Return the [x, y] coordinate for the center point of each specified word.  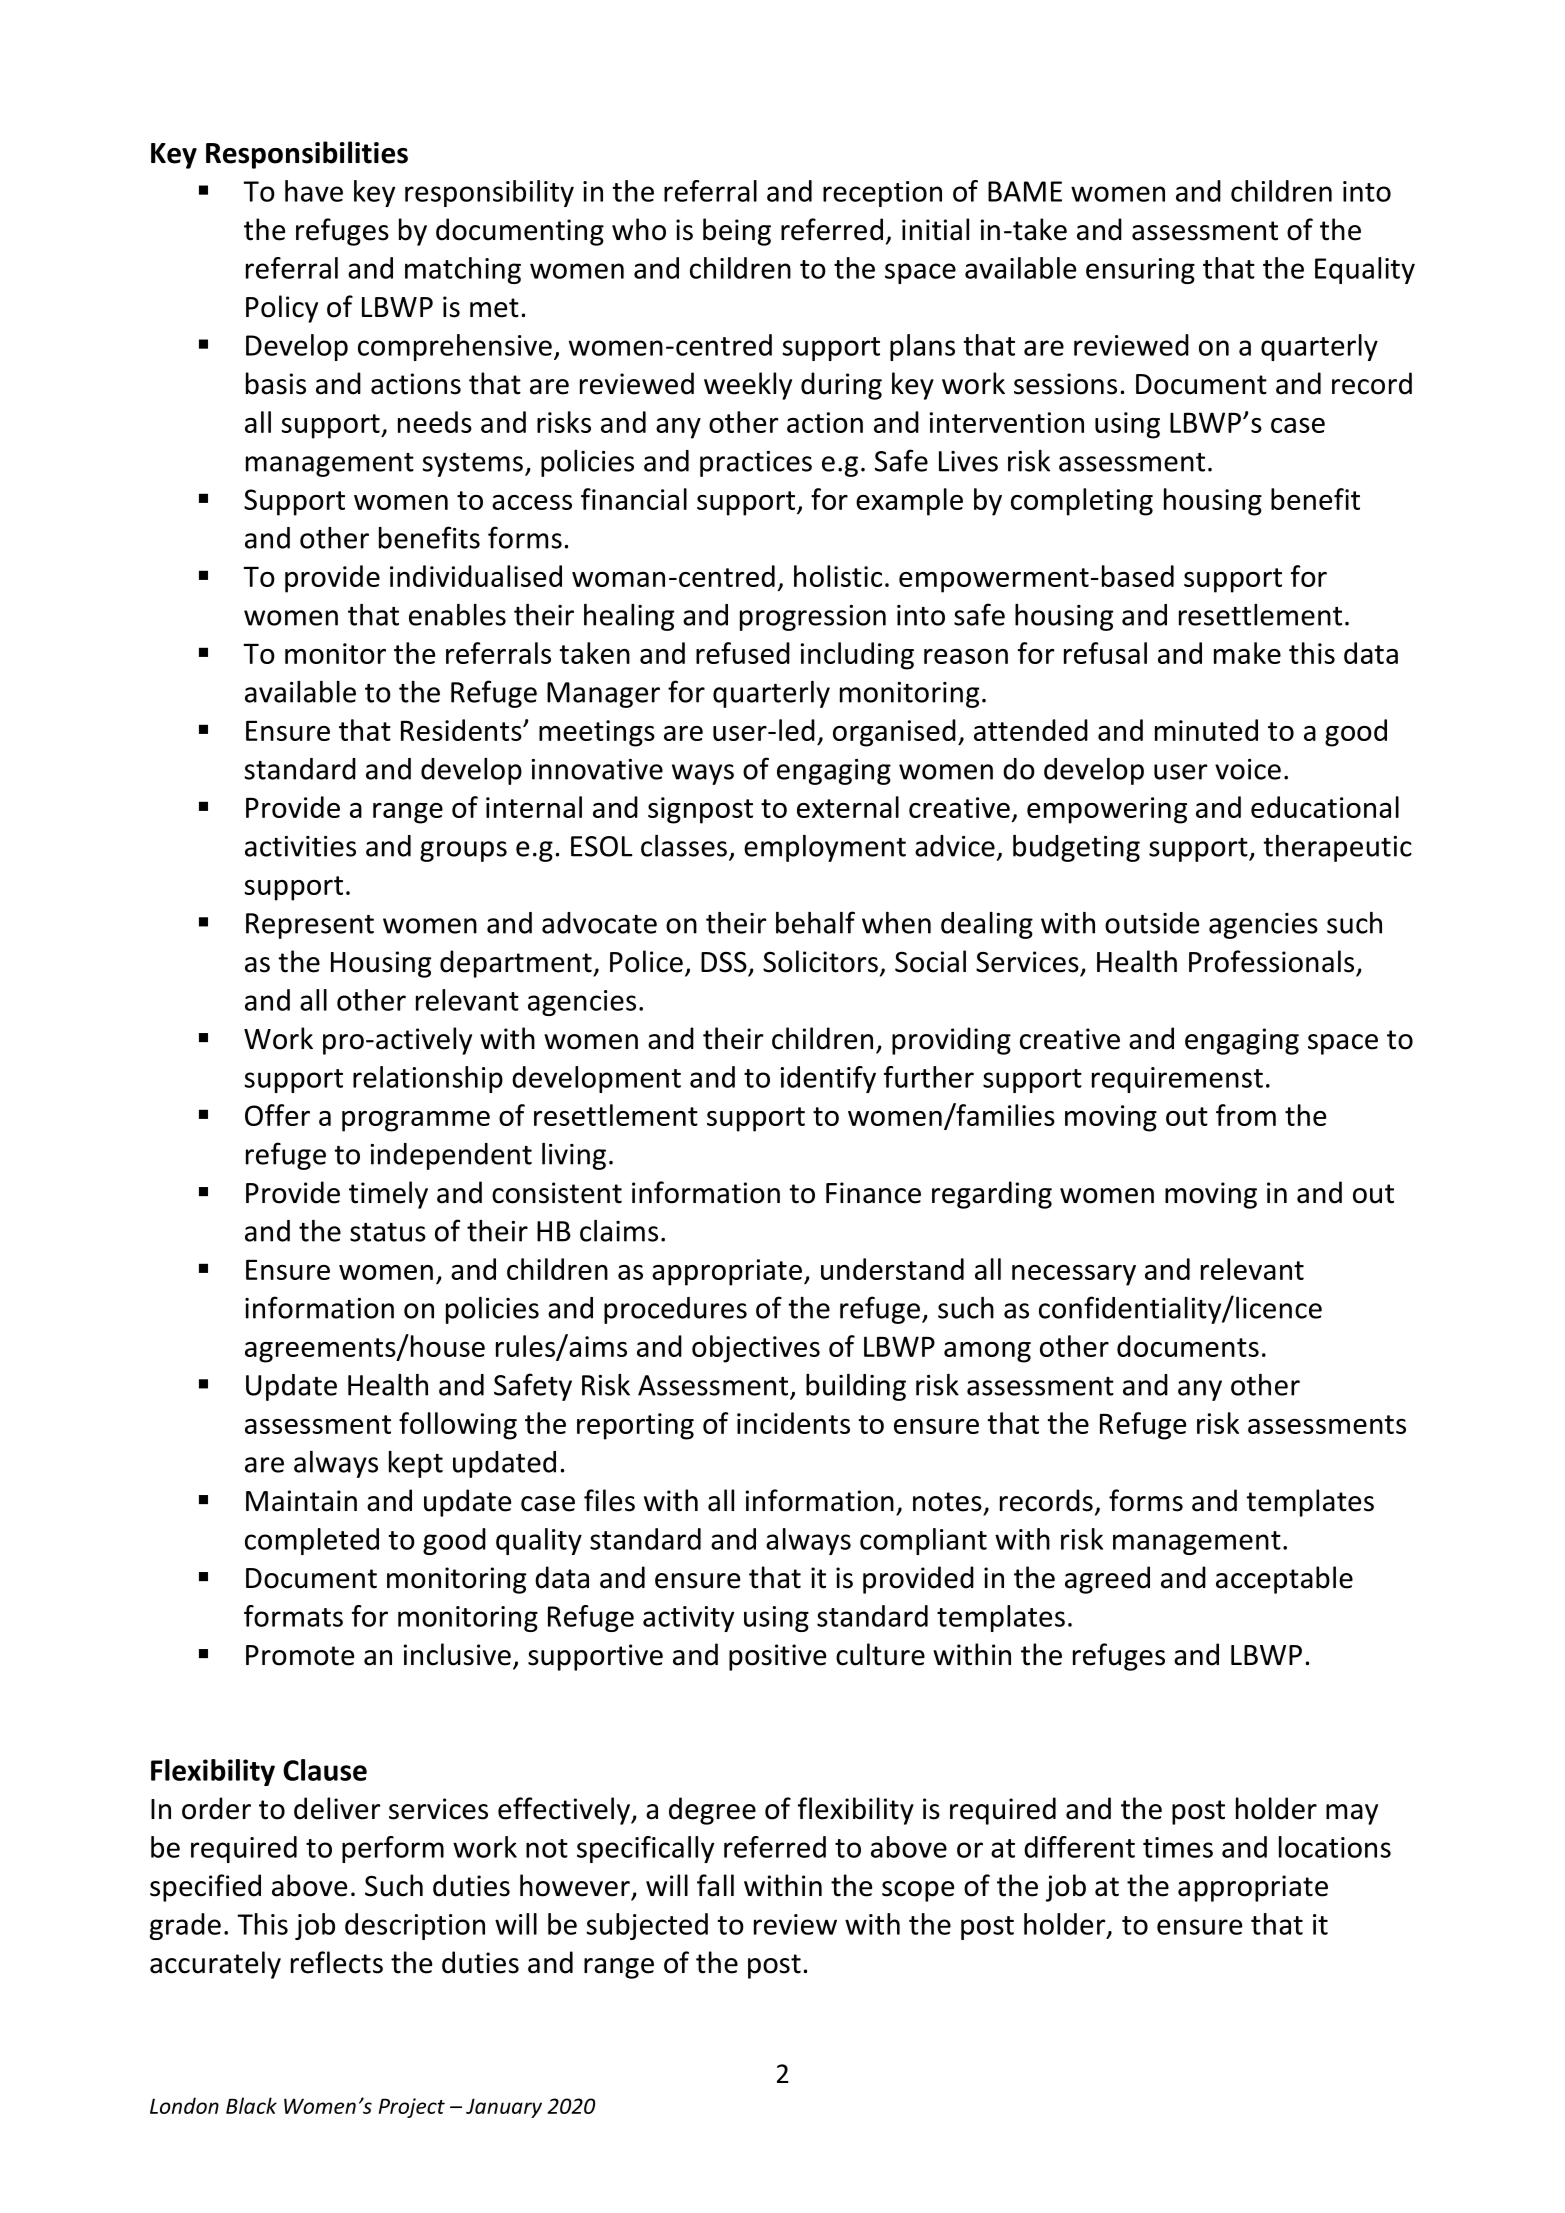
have [314, 191]
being [737, 232]
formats [293, 1616]
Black [251, 2105]
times [1178, 1847]
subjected [647, 1926]
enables [457, 615]
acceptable [1284, 1580]
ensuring [1140, 271]
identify [828, 1079]
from [1246, 1115]
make [1247, 653]
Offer [277, 1115]
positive [777, 1657]
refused [743, 653]
